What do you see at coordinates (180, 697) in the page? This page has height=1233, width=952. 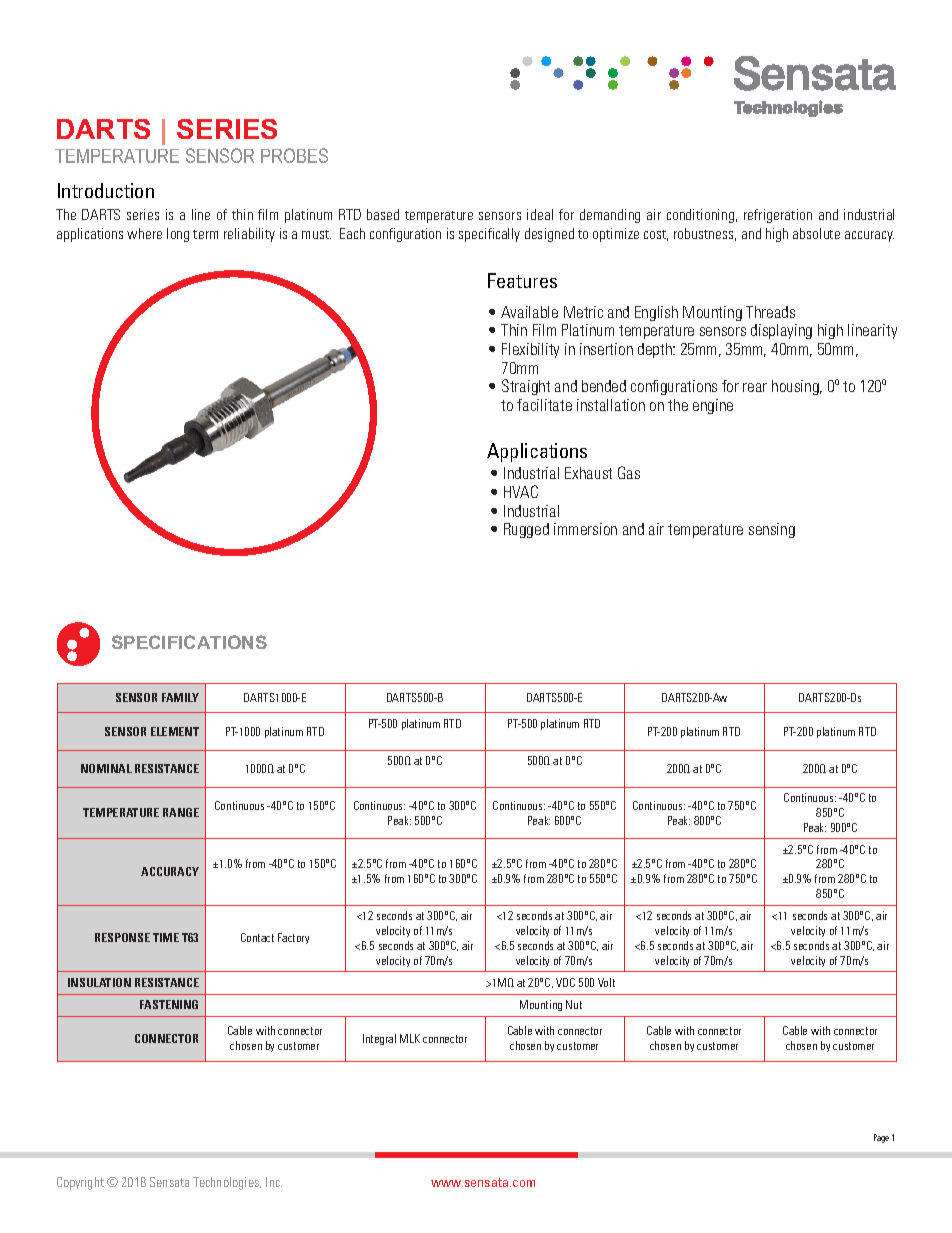 I see `FAMILY` at bounding box center [180, 697].
